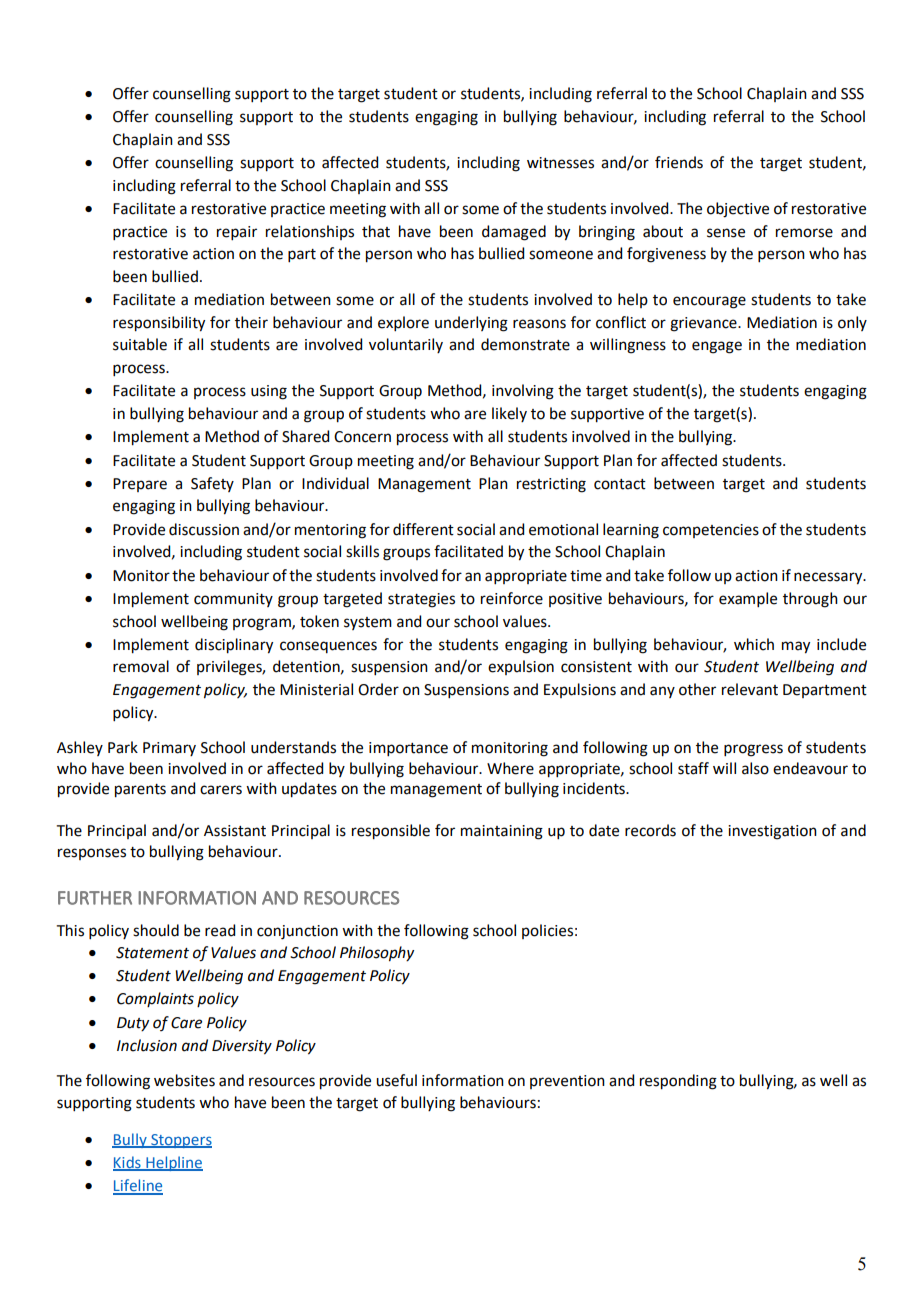 The image size is (924, 1308). Describe the element at coordinates (204, 529) in the screenshot. I see `discussion` at that location.
